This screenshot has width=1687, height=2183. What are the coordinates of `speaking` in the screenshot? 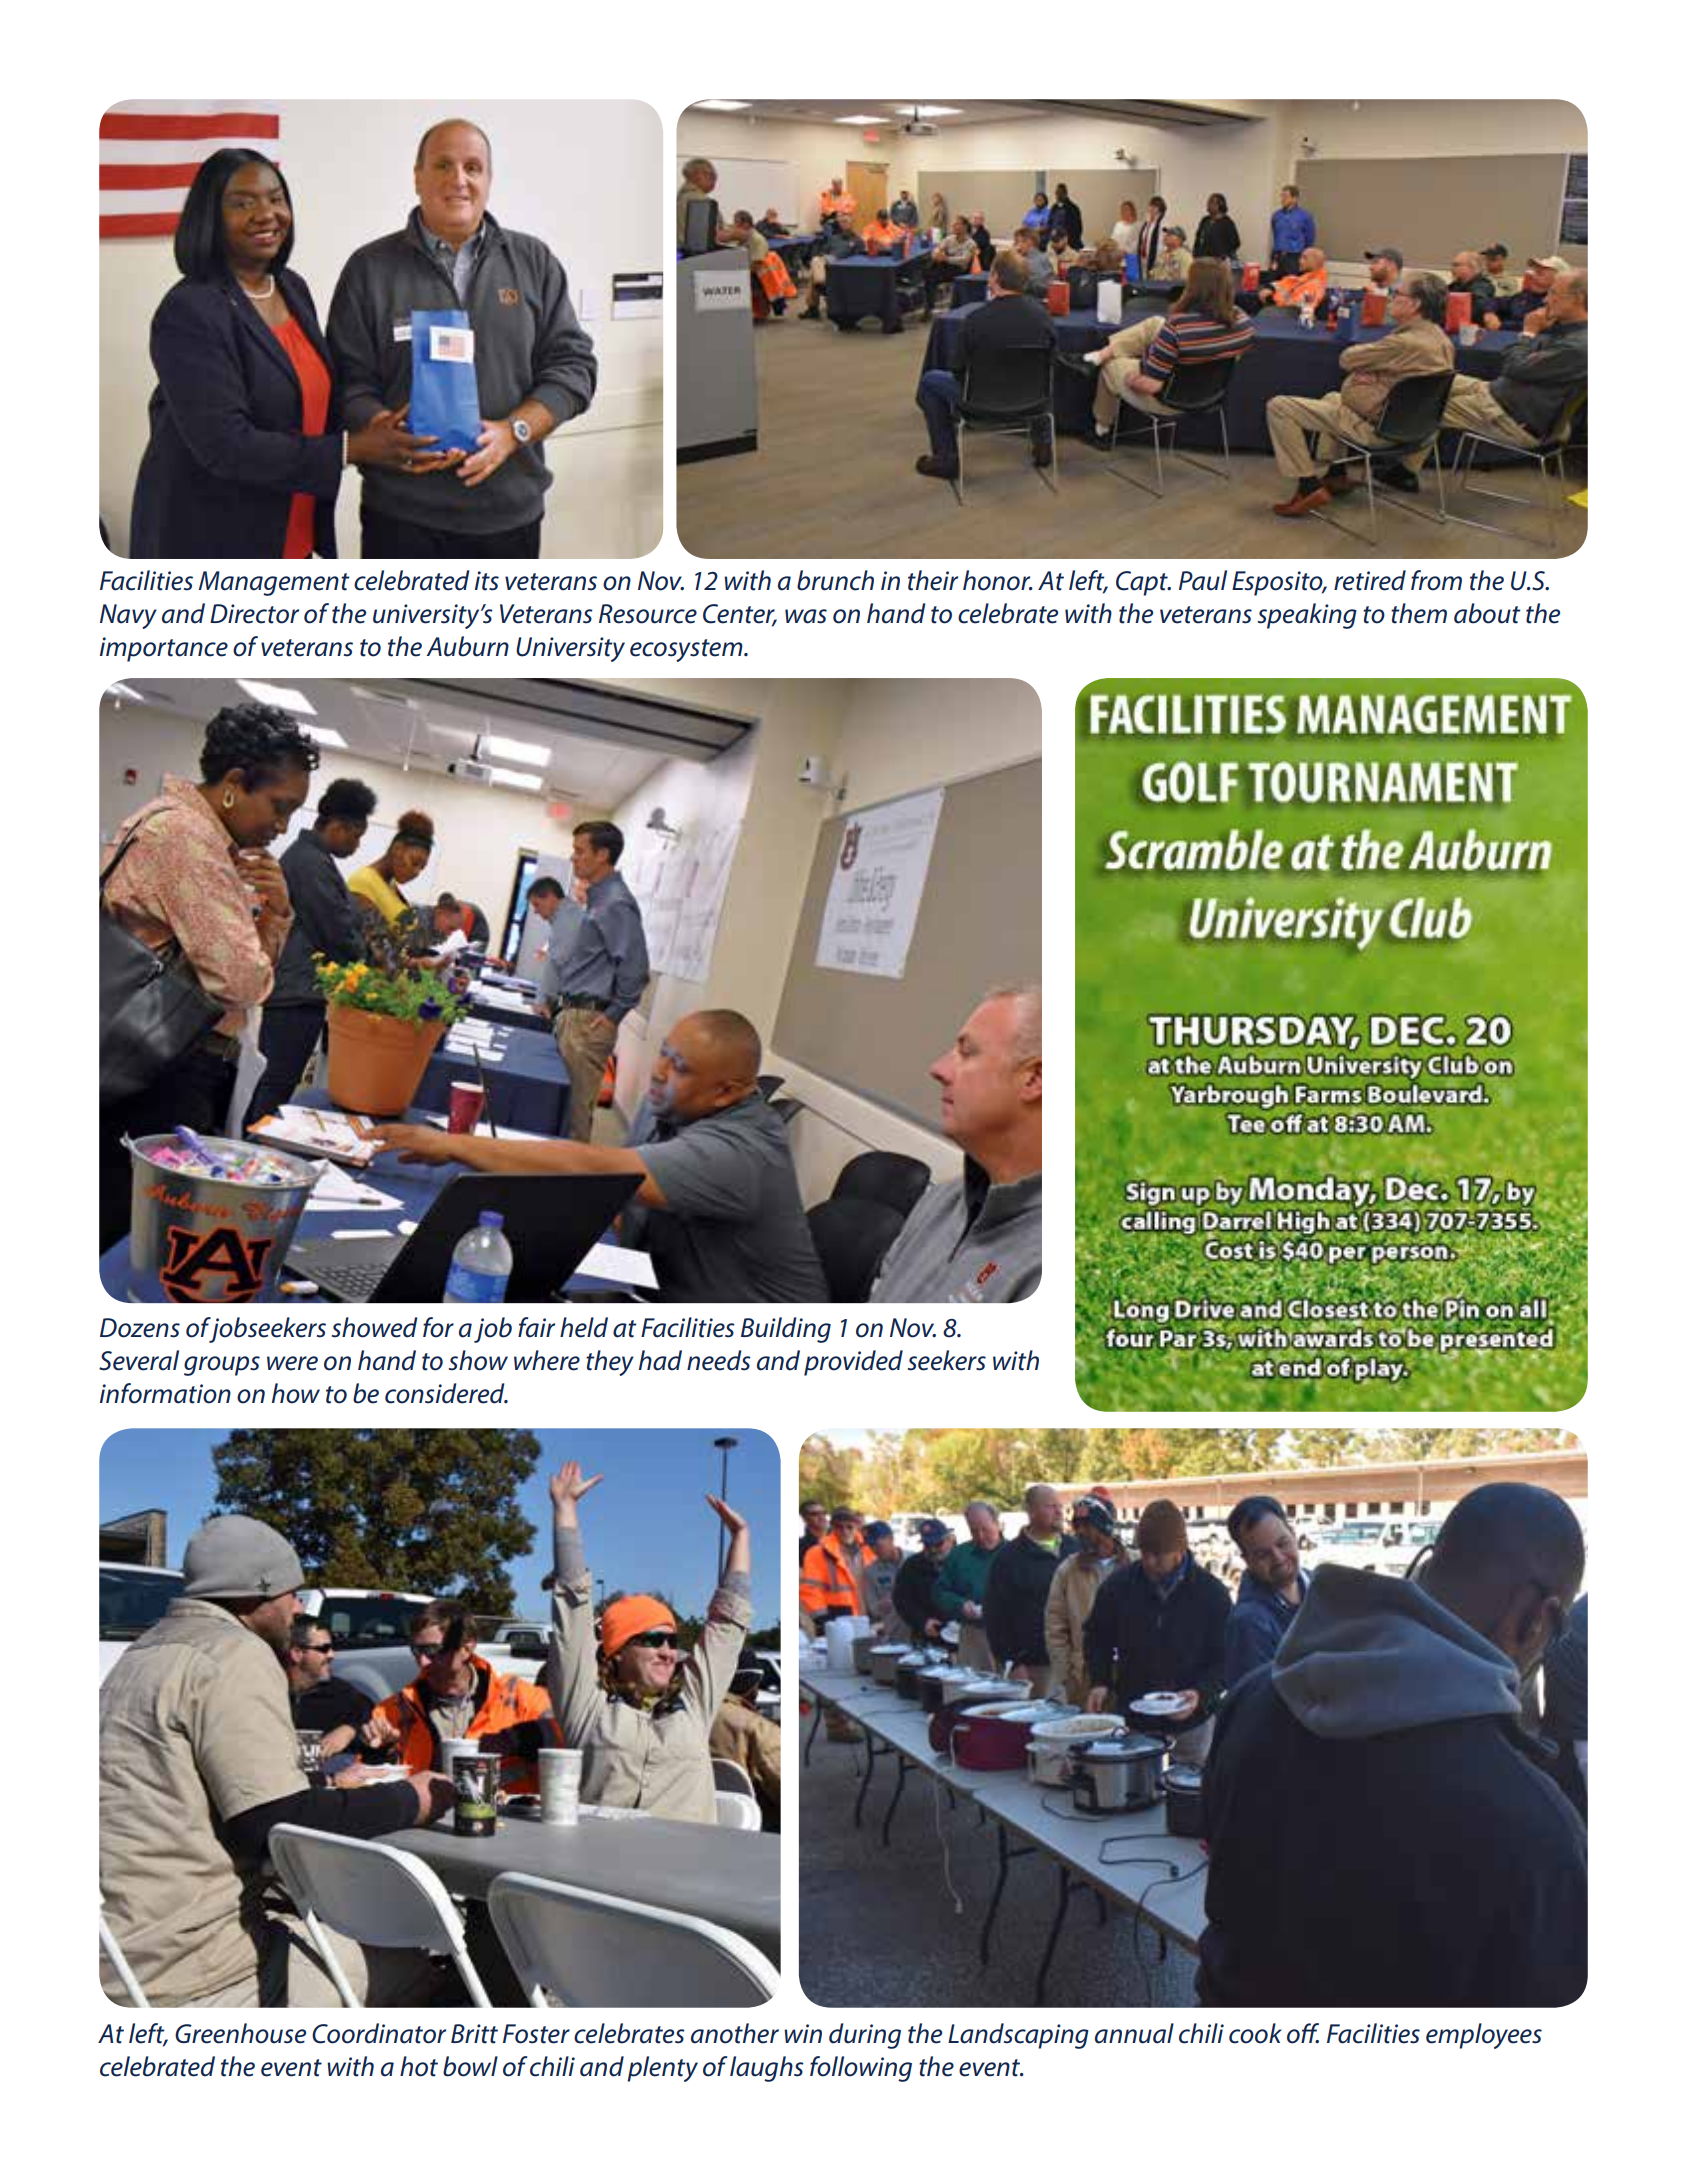 It's located at (1307, 616).
